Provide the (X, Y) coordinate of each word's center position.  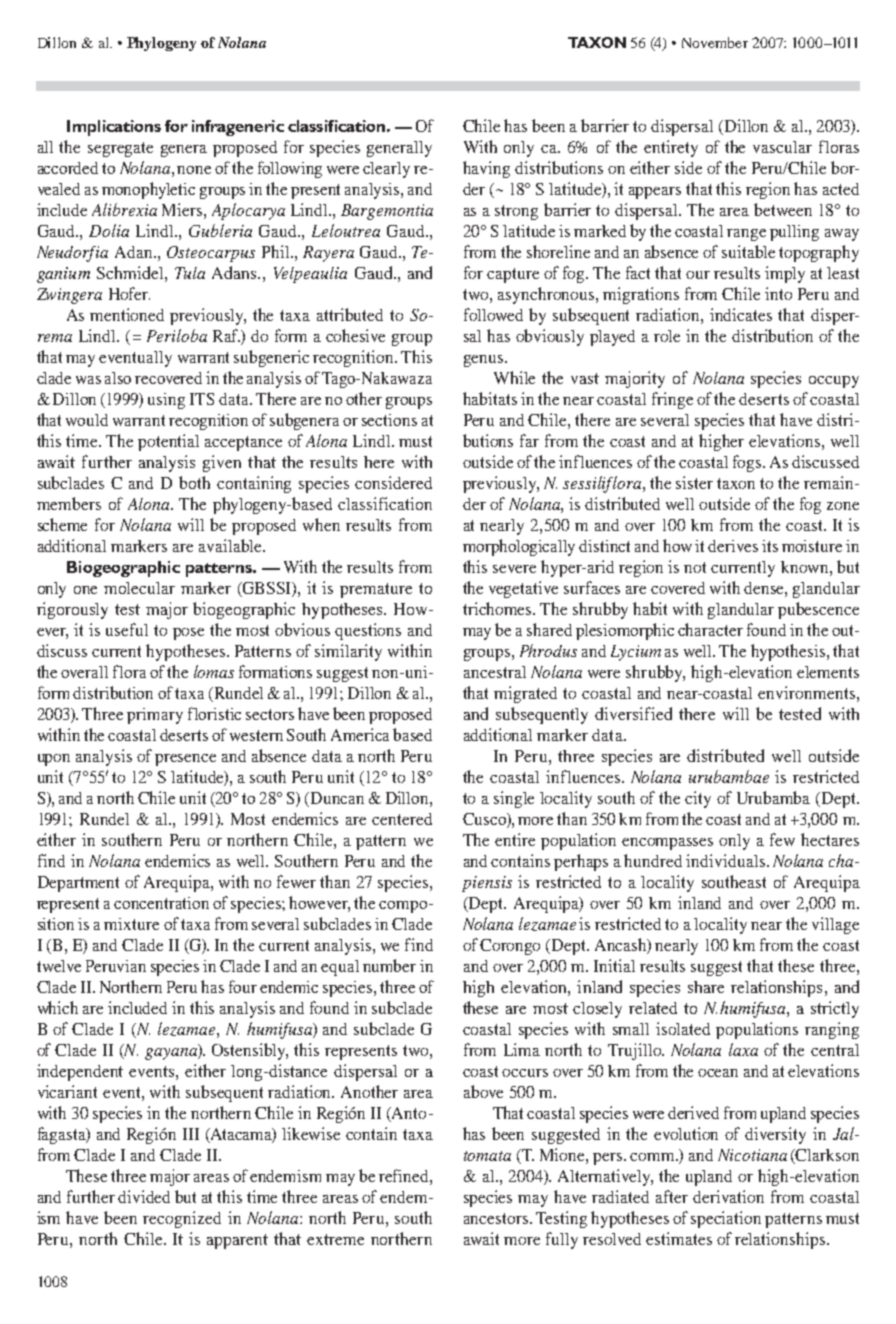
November (715, 42)
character (710, 629)
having (486, 169)
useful (127, 629)
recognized (182, 1219)
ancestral (495, 672)
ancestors (497, 1218)
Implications (114, 128)
